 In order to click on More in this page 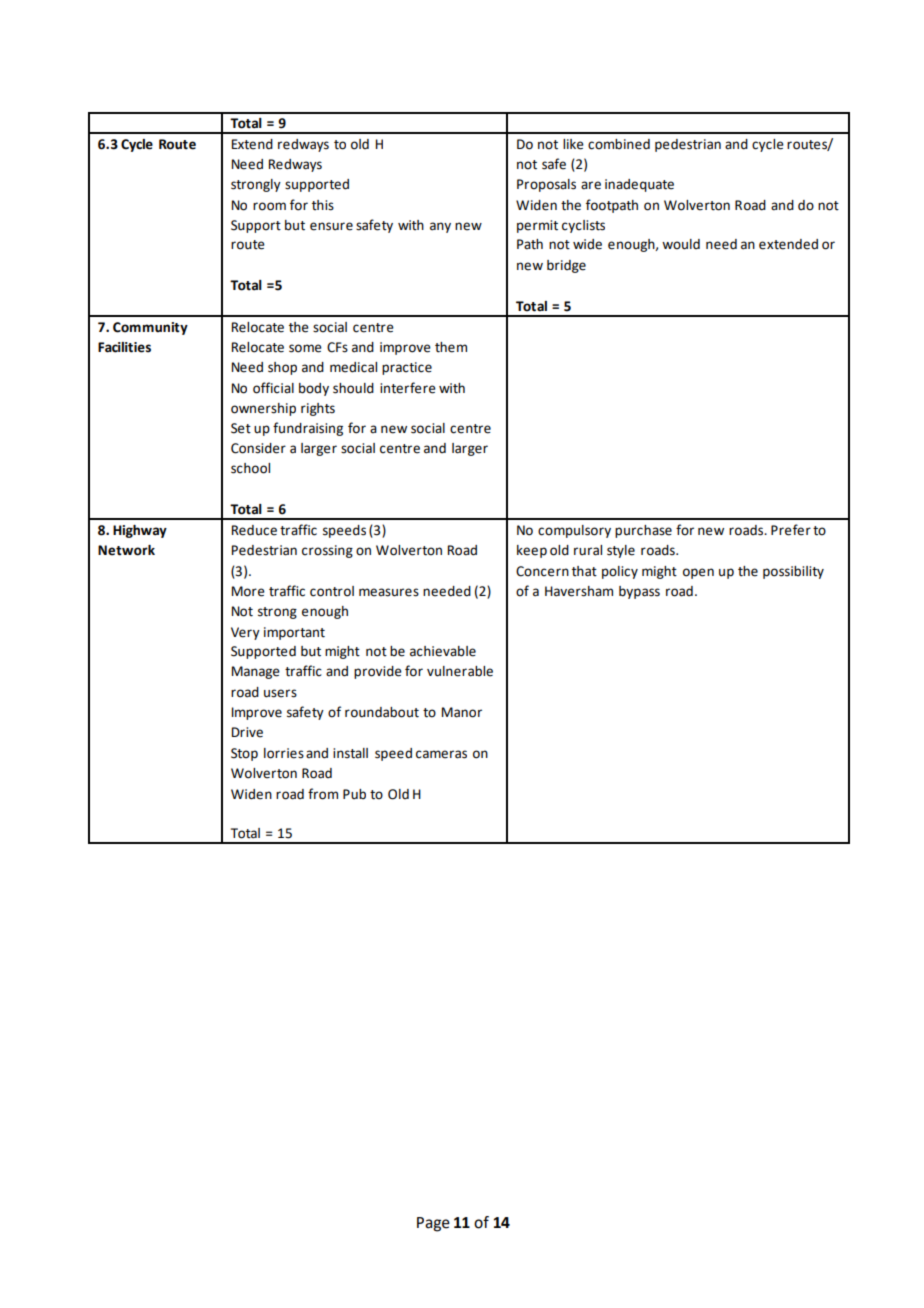, I will do `click(248, 591)`.
